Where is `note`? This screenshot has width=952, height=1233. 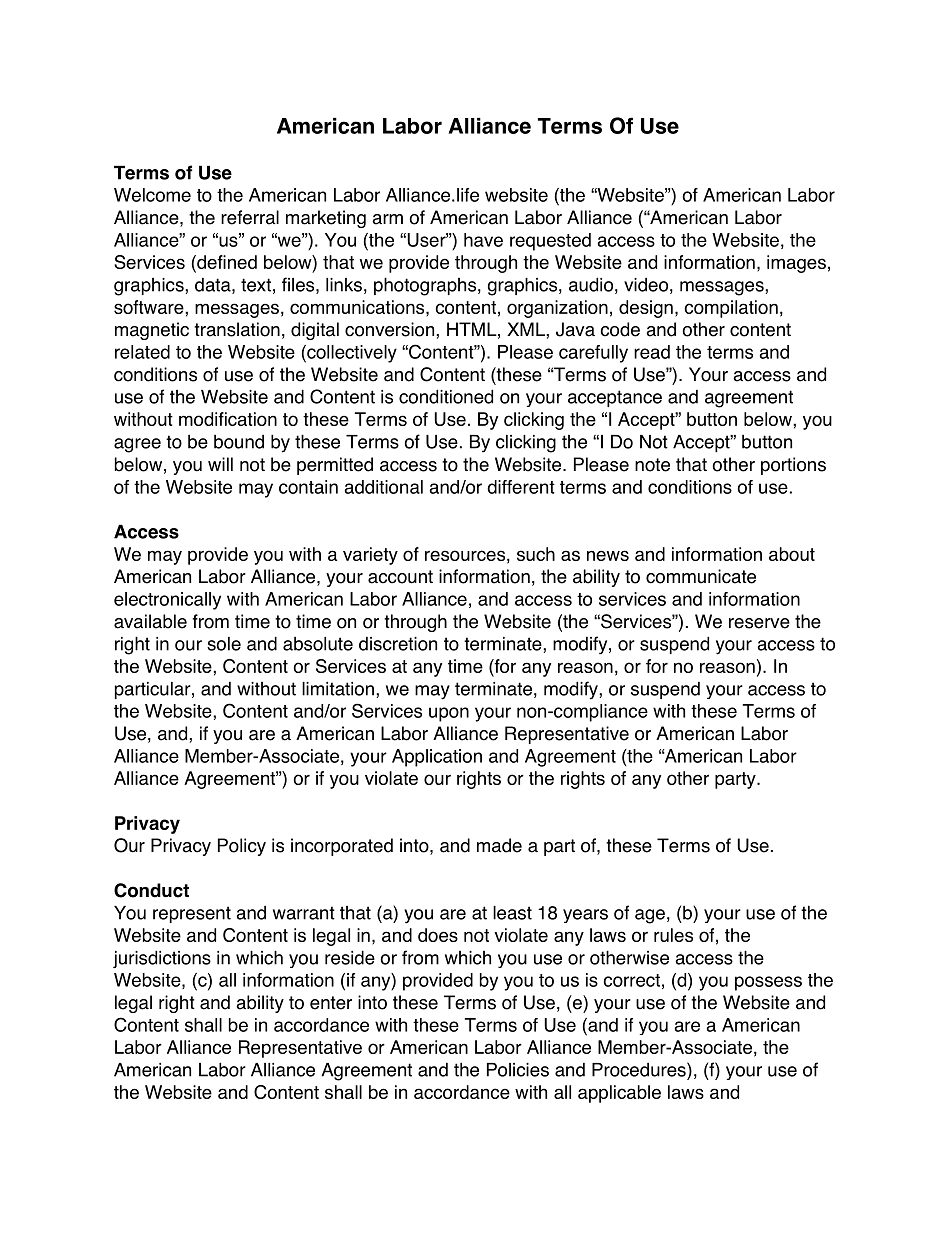 note is located at coordinates (652, 465).
